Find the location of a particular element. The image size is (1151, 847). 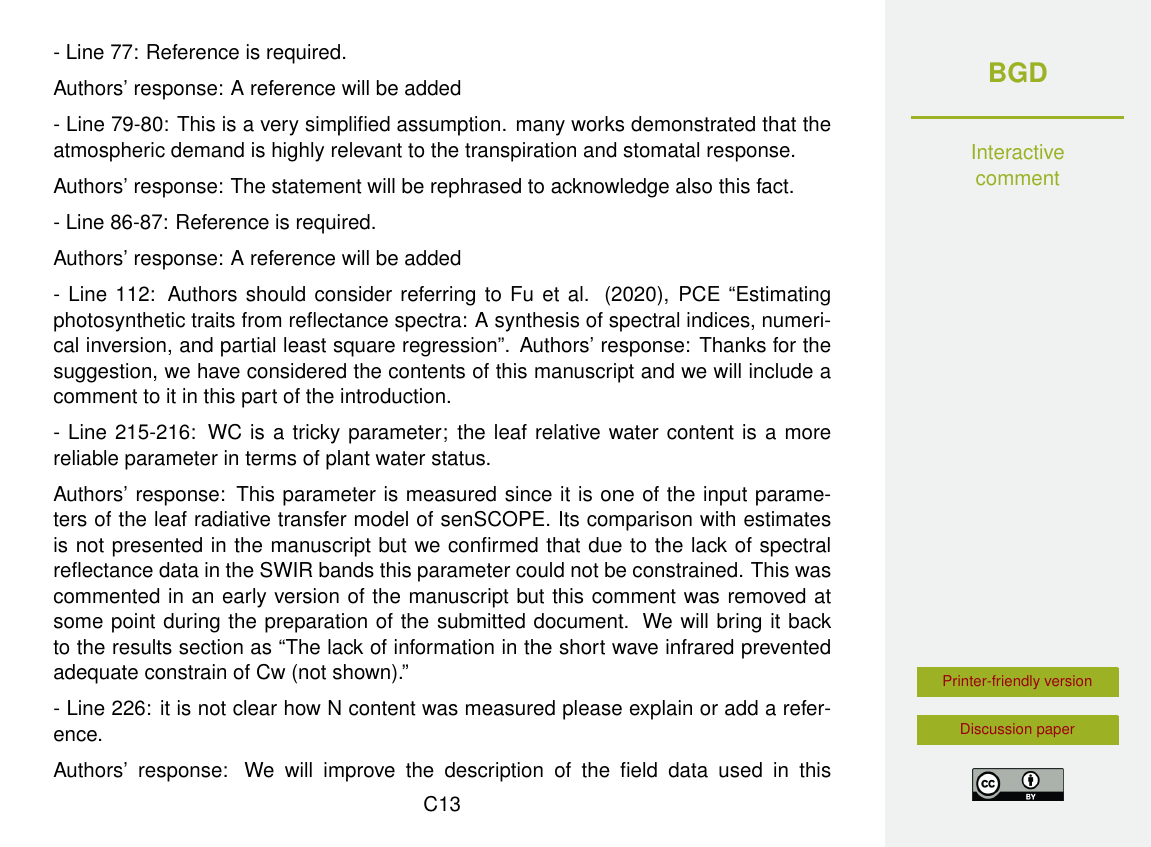

field is located at coordinates (638, 770).
